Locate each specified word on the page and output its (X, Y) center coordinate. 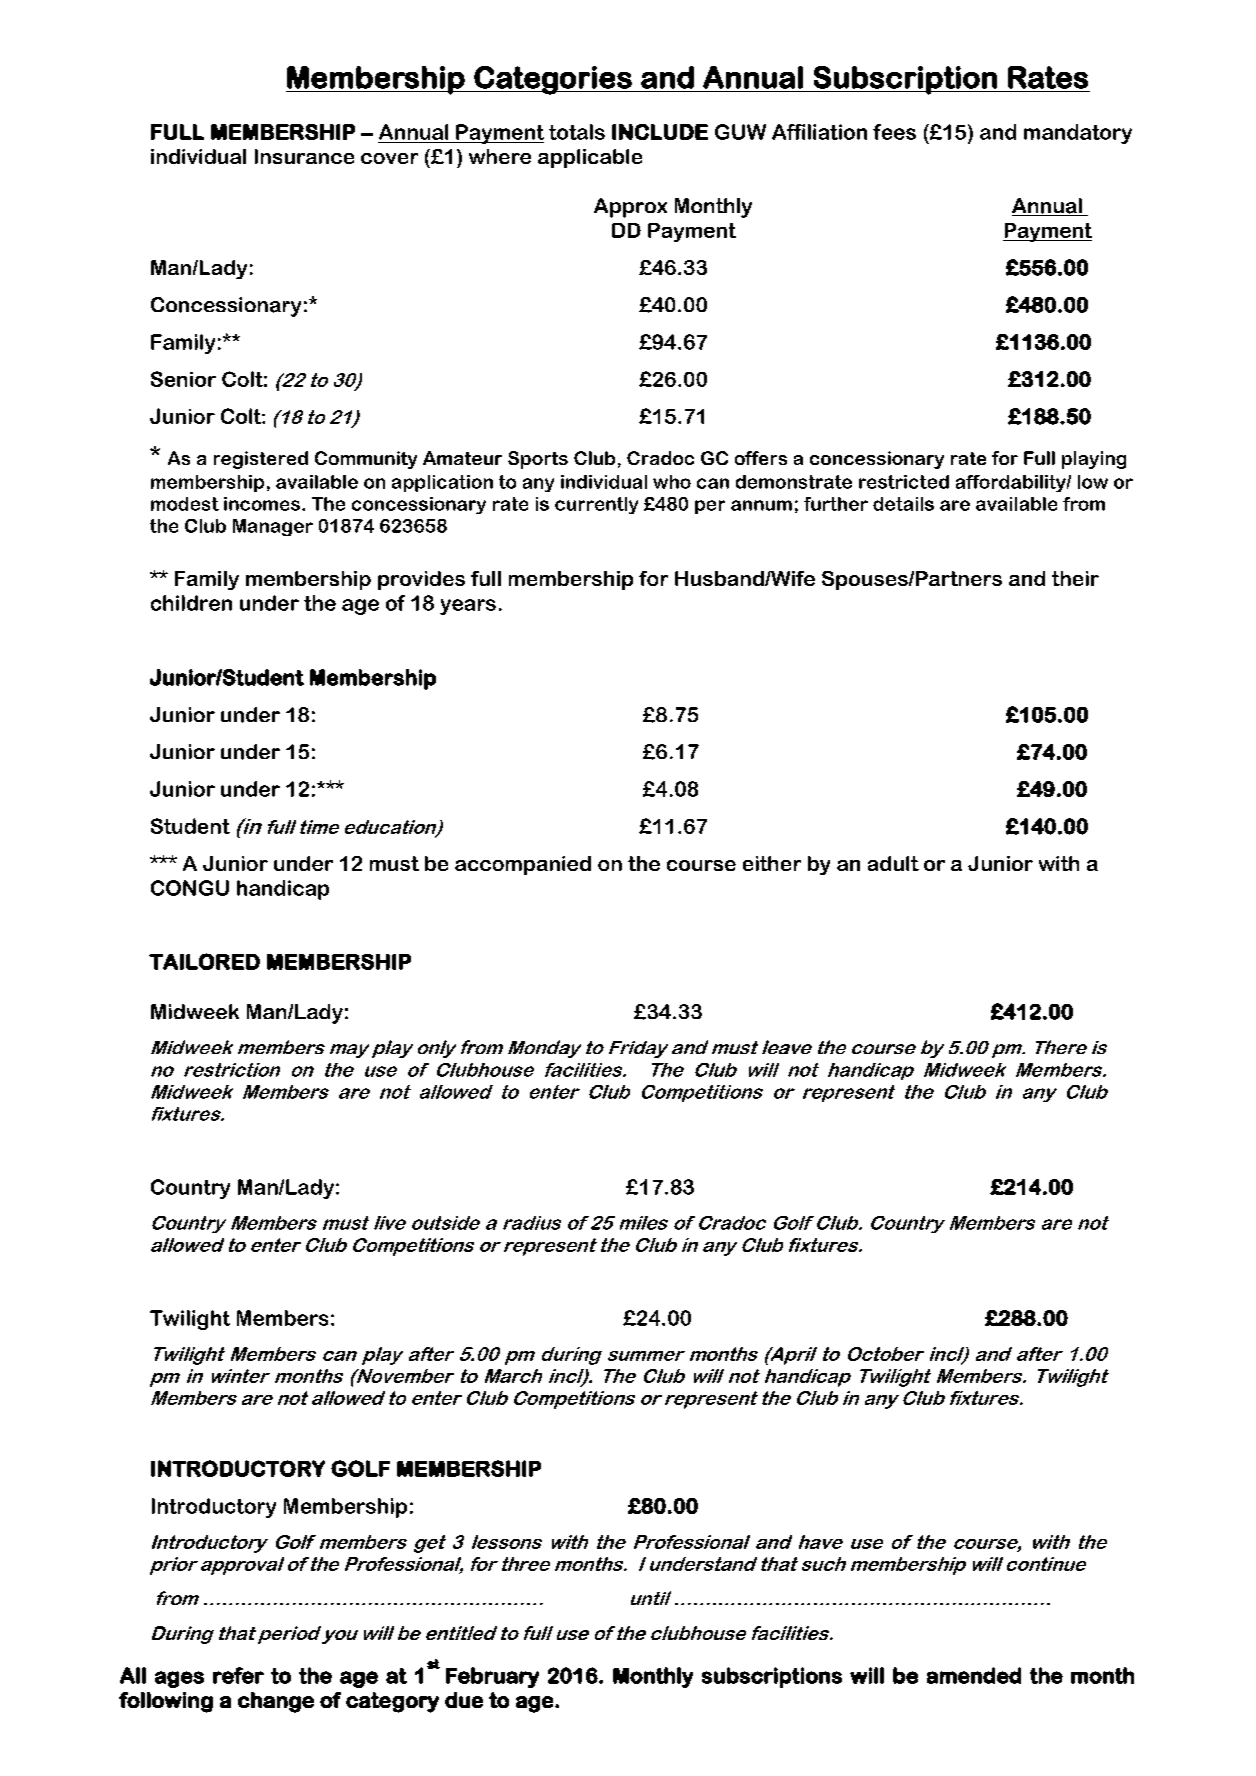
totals (577, 132)
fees (894, 132)
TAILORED (204, 961)
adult (893, 863)
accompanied (523, 865)
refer (238, 1675)
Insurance (304, 156)
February (492, 1677)
